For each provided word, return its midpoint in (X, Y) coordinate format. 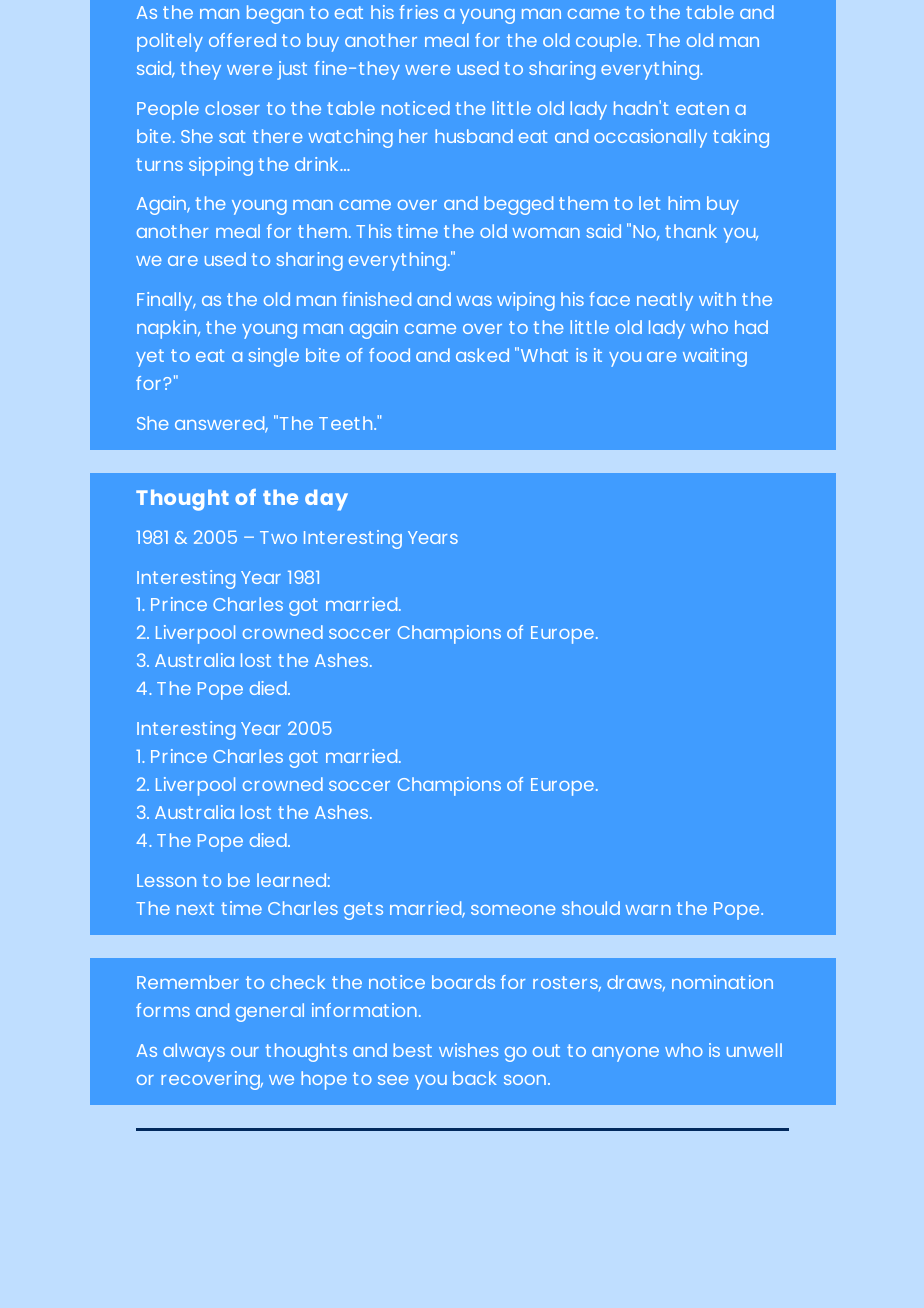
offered (242, 40)
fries (418, 12)
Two (278, 537)
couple (608, 42)
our (245, 1052)
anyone (625, 1054)
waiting (715, 357)
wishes (468, 1050)
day (326, 500)
